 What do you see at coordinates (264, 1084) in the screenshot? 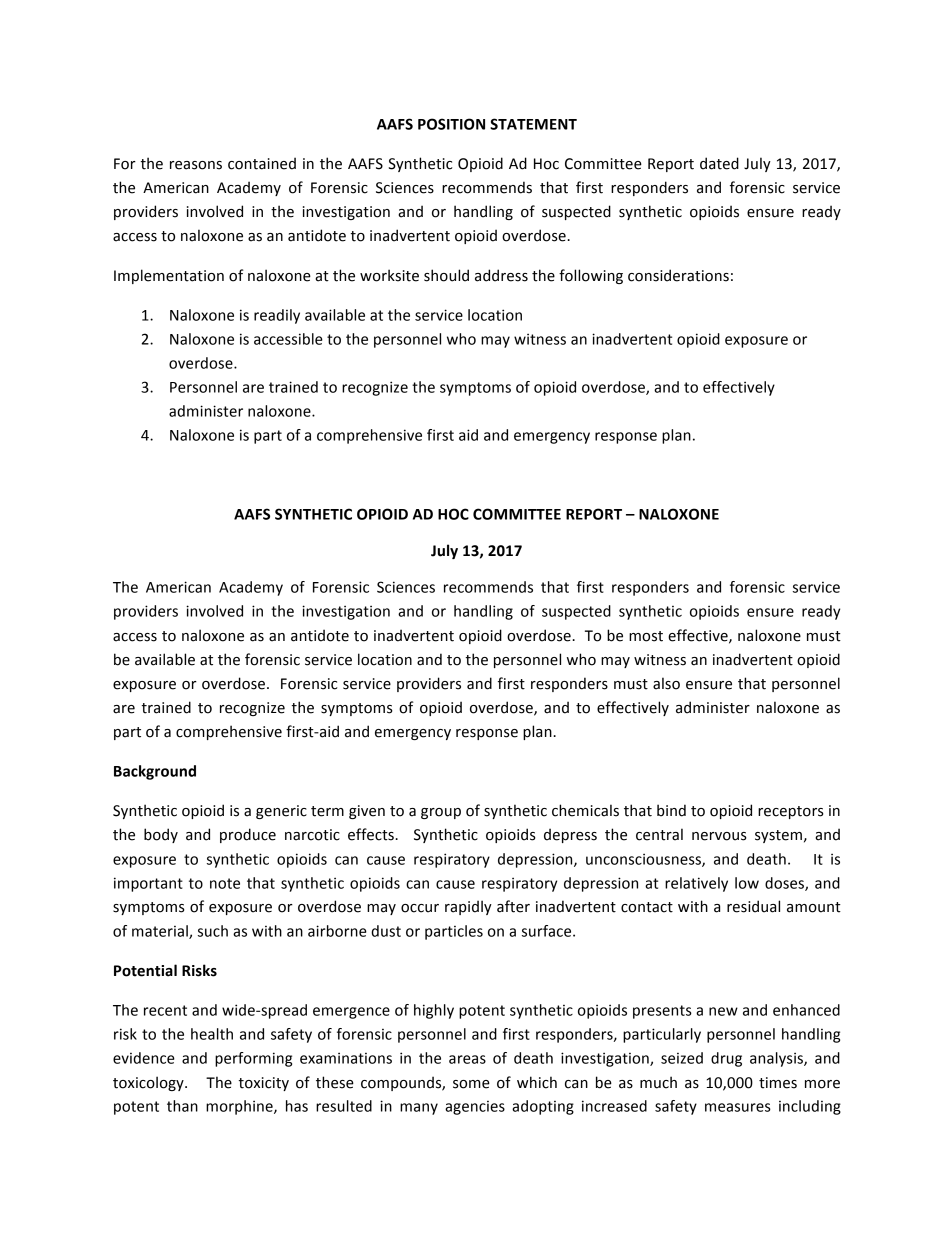
I see `toxicity` at bounding box center [264, 1084].
